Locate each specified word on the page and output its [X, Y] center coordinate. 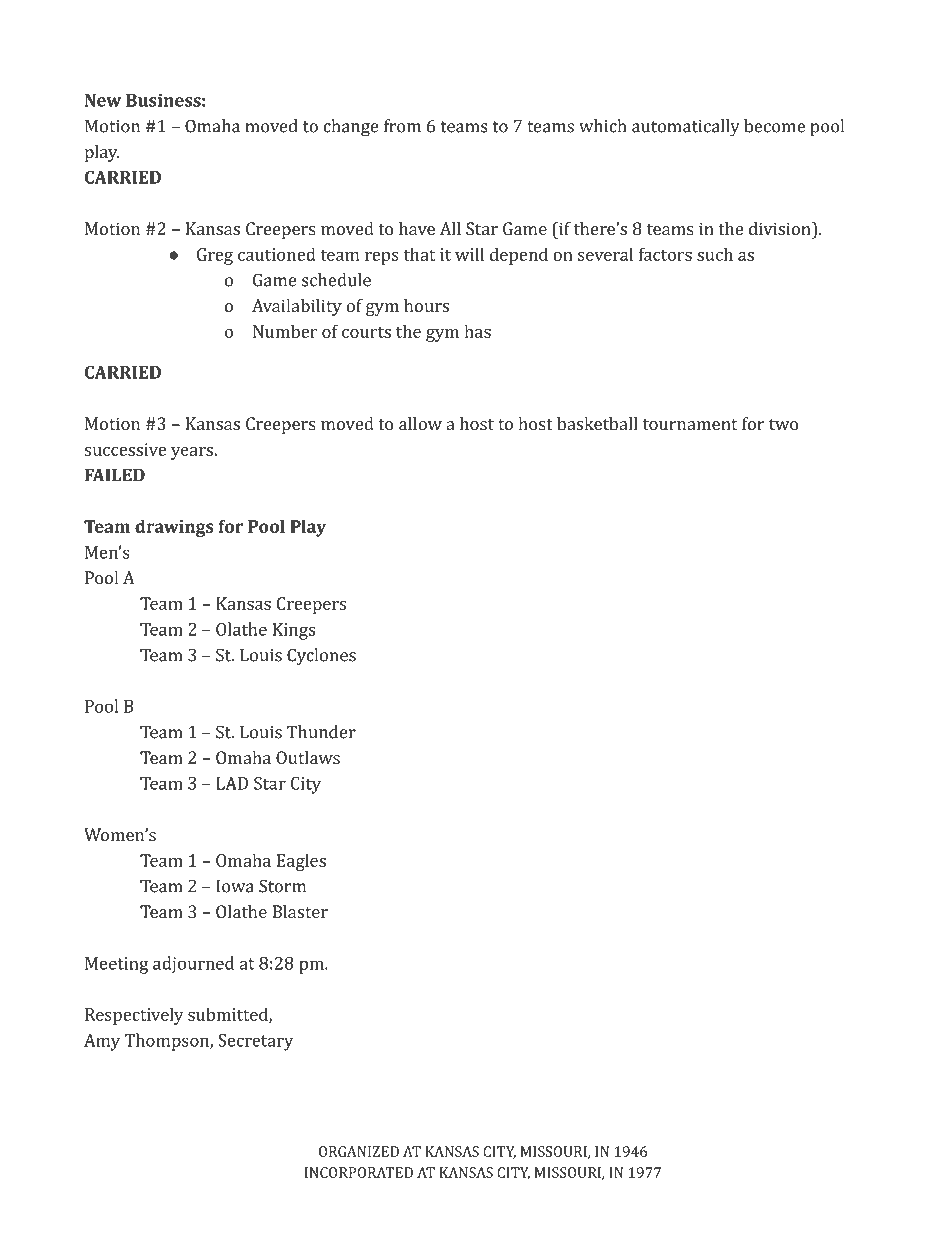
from [402, 126]
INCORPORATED [359, 1172]
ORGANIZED [359, 1151]
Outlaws [308, 757]
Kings [293, 631]
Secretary [255, 1042]
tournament [690, 424]
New [103, 100]
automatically [686, 128]
